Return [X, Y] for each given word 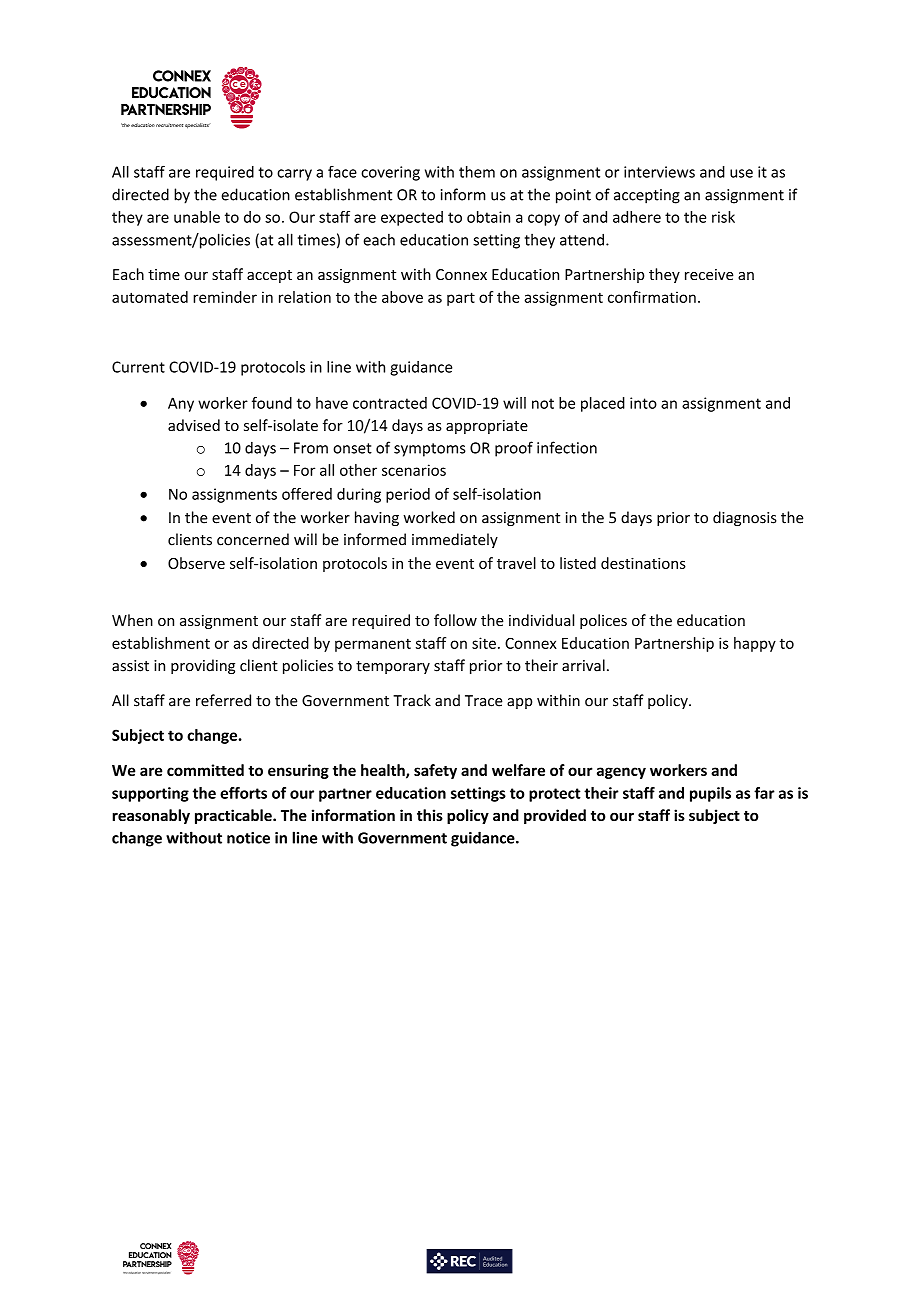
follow [455, 620]
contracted [390, 403]
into [643, 403]
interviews [659, 172]
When [132, 620]
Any [181, 404]
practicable [234, 816]
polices [603, 621]
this [430, 815]
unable [197, 217]
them [477, 172]
